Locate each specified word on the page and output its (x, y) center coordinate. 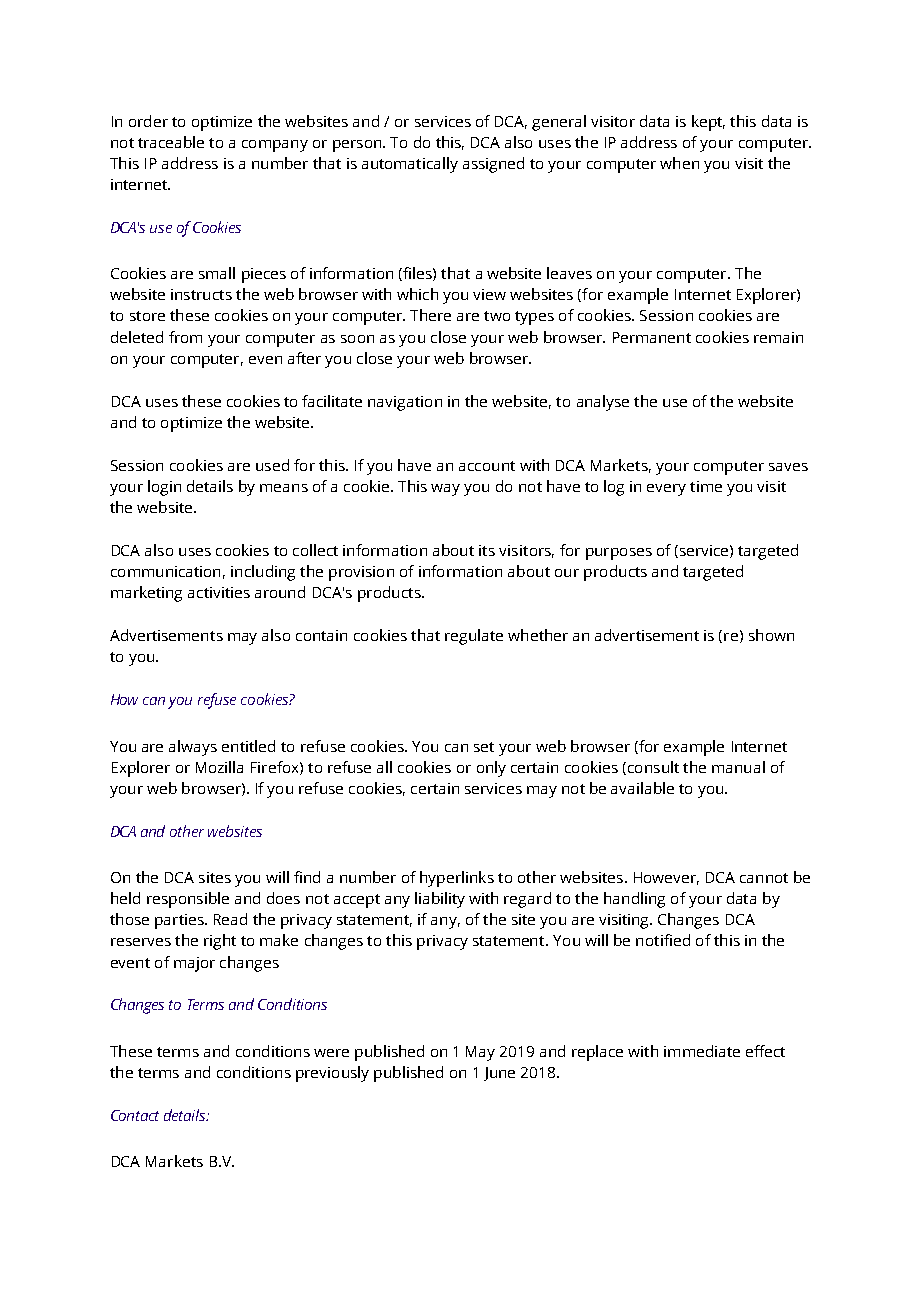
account (487, 466)
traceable (171, 142)
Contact (135, 1115)
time (706, 486)
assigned (493, 165)
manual (738, 767)
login (164, 488)
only (491, 769)
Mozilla (219, 767)
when (679, 163)
